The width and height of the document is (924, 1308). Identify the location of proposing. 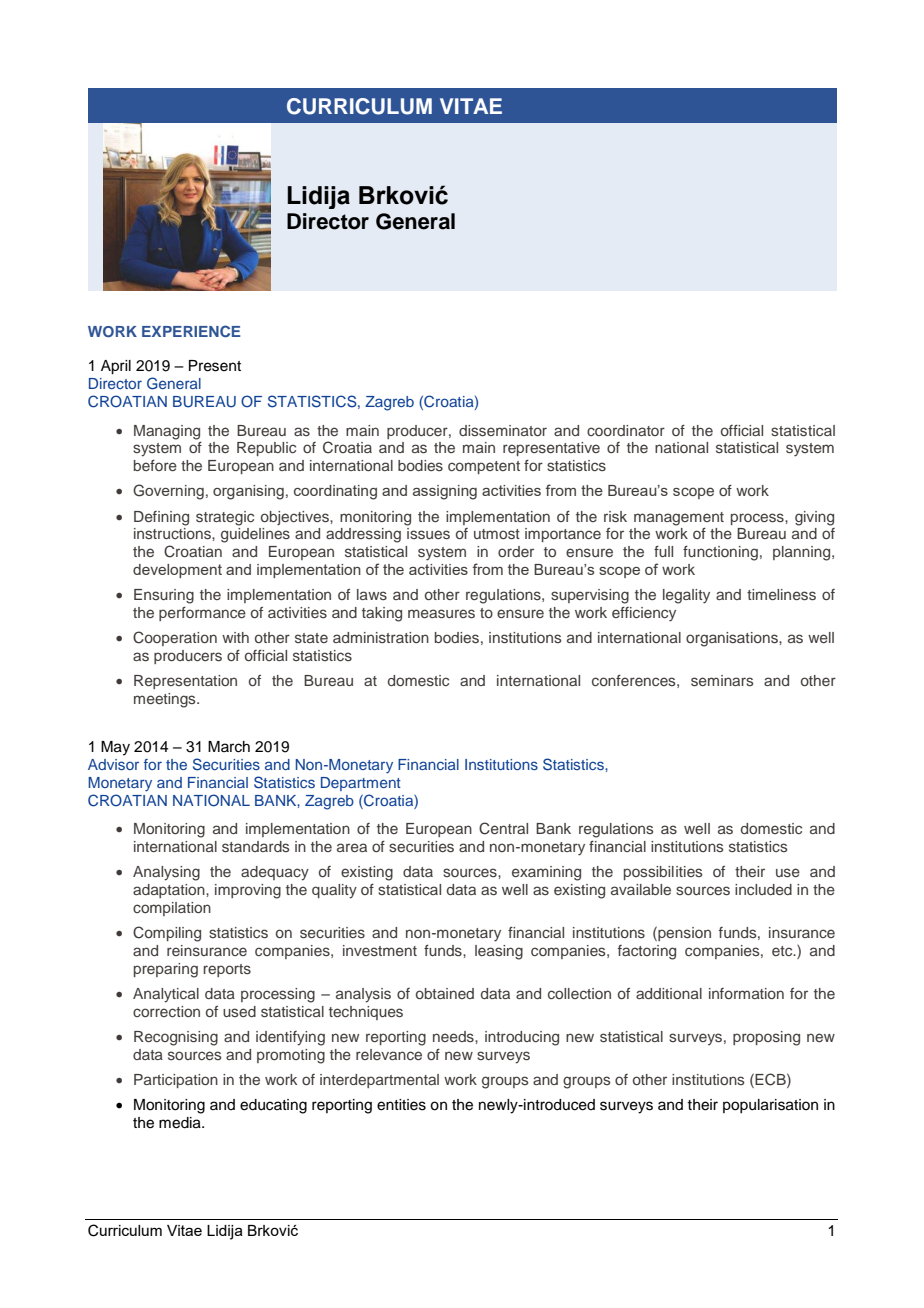
(766, 1038).
